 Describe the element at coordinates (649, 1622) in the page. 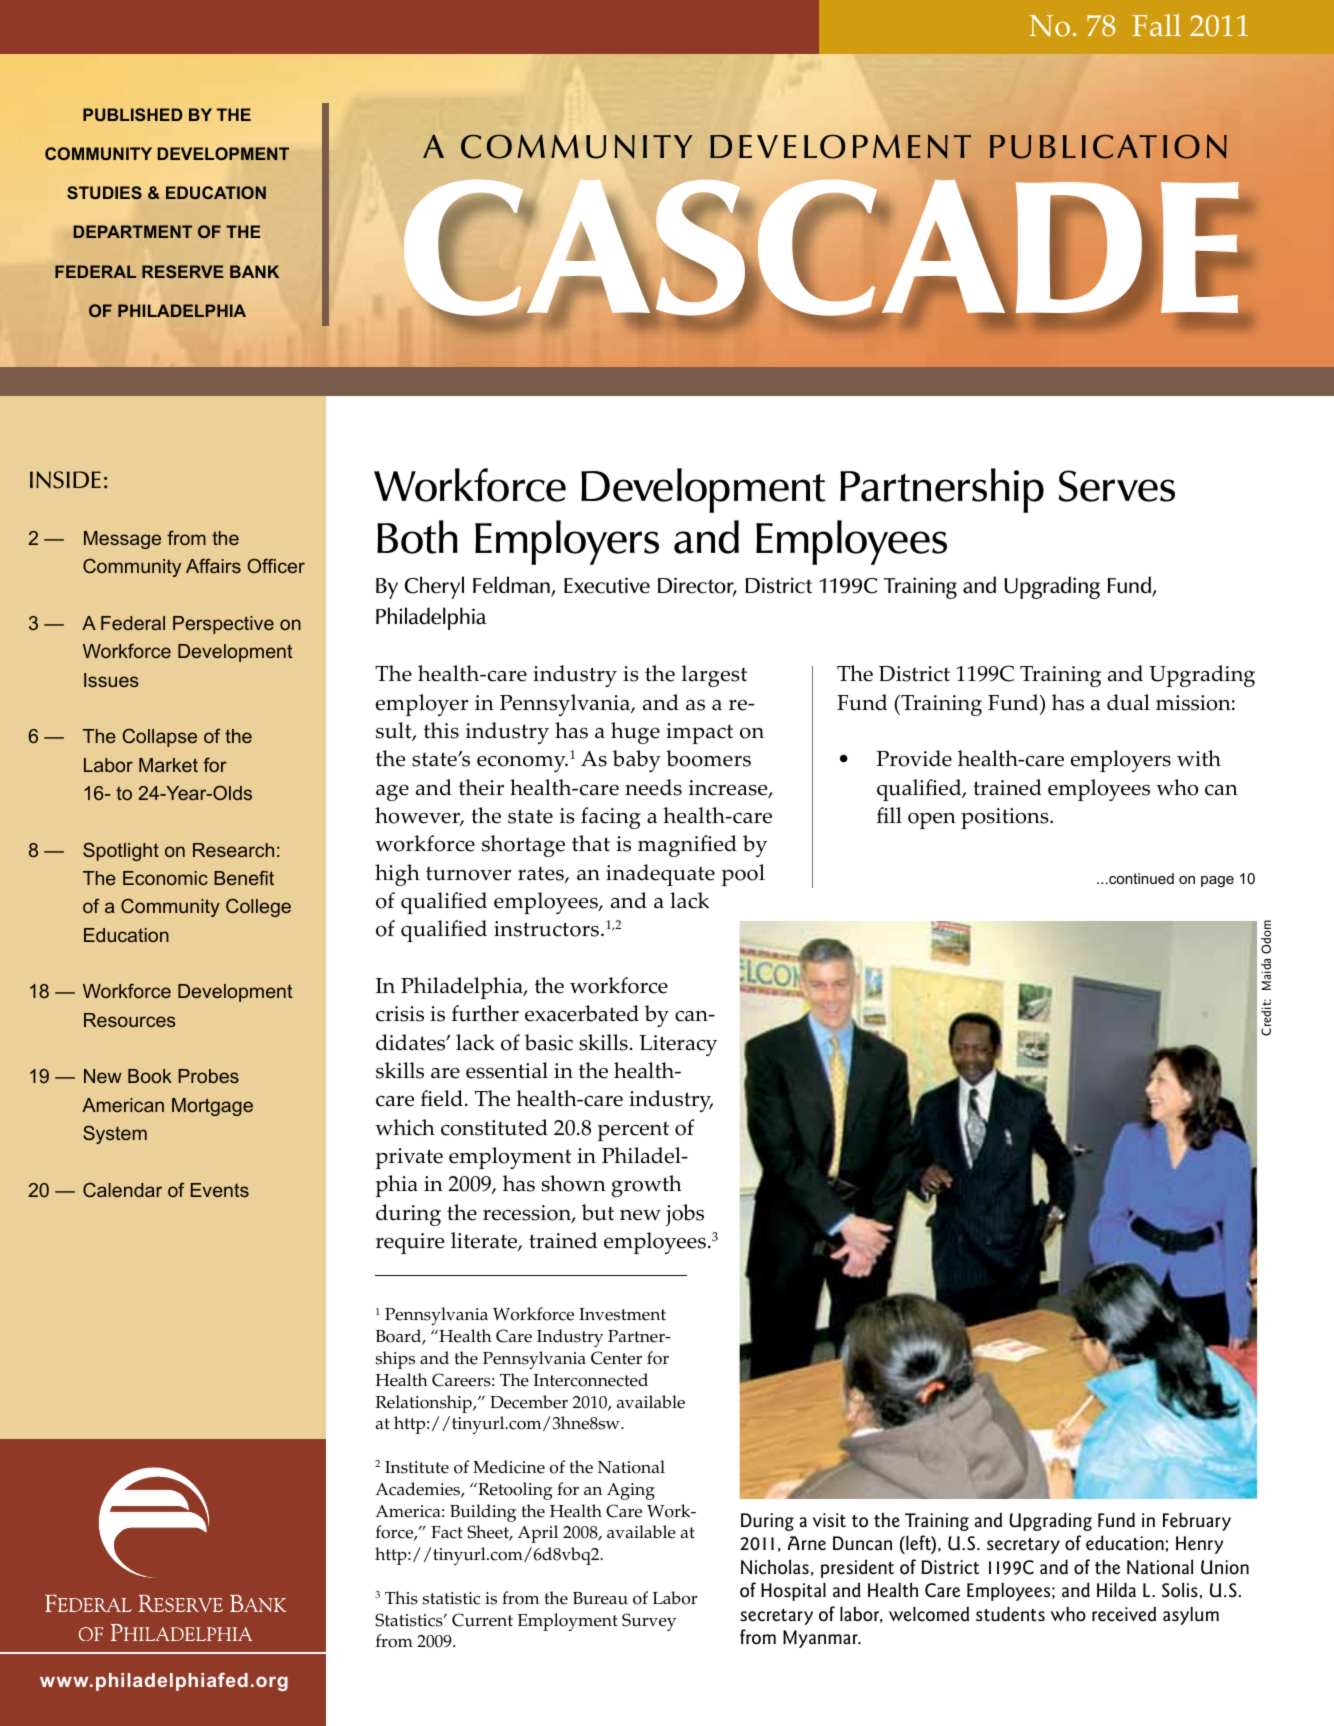

I see `Survey` at that location.
